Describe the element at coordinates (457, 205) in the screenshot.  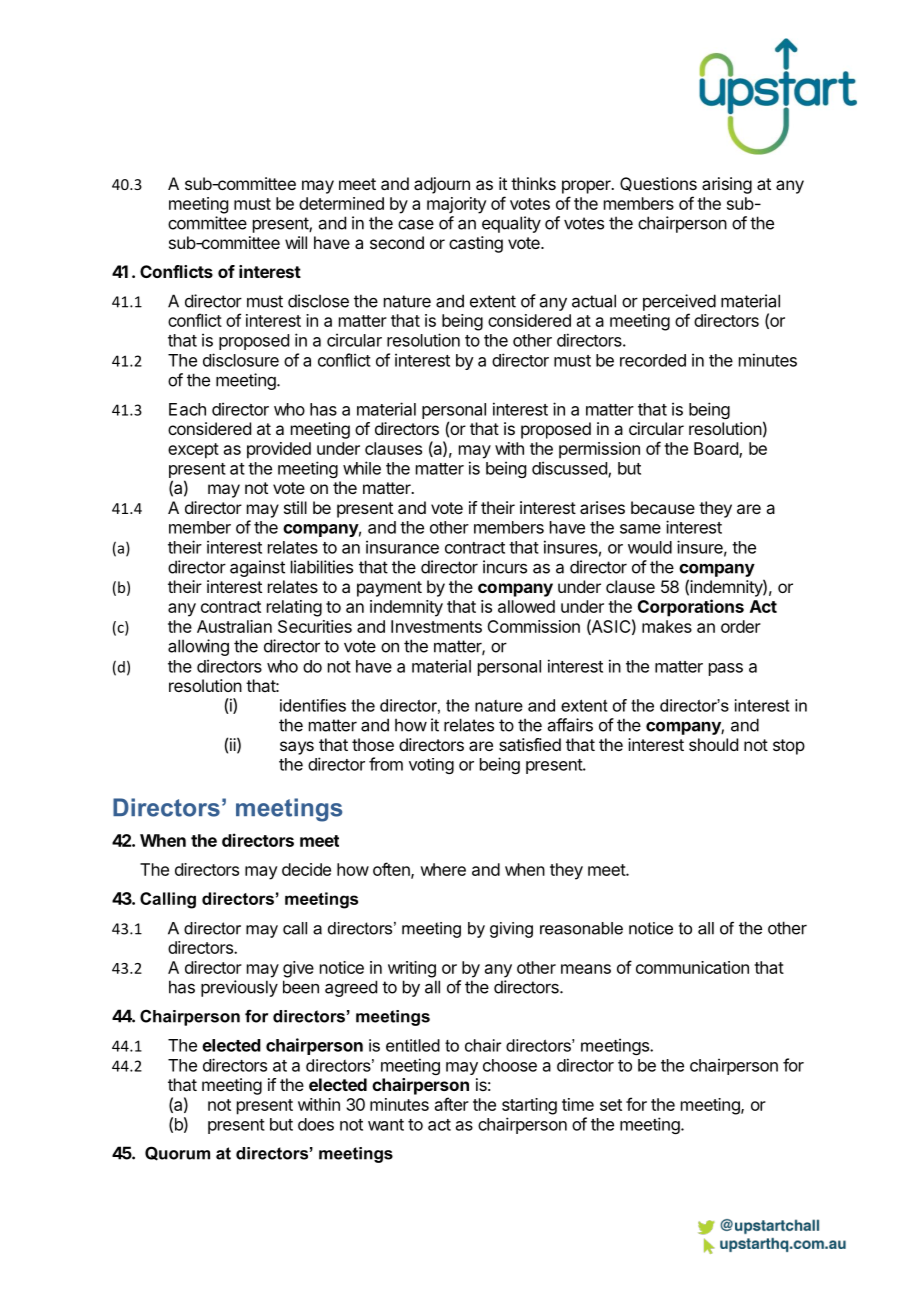
I see `majority` at that location.
